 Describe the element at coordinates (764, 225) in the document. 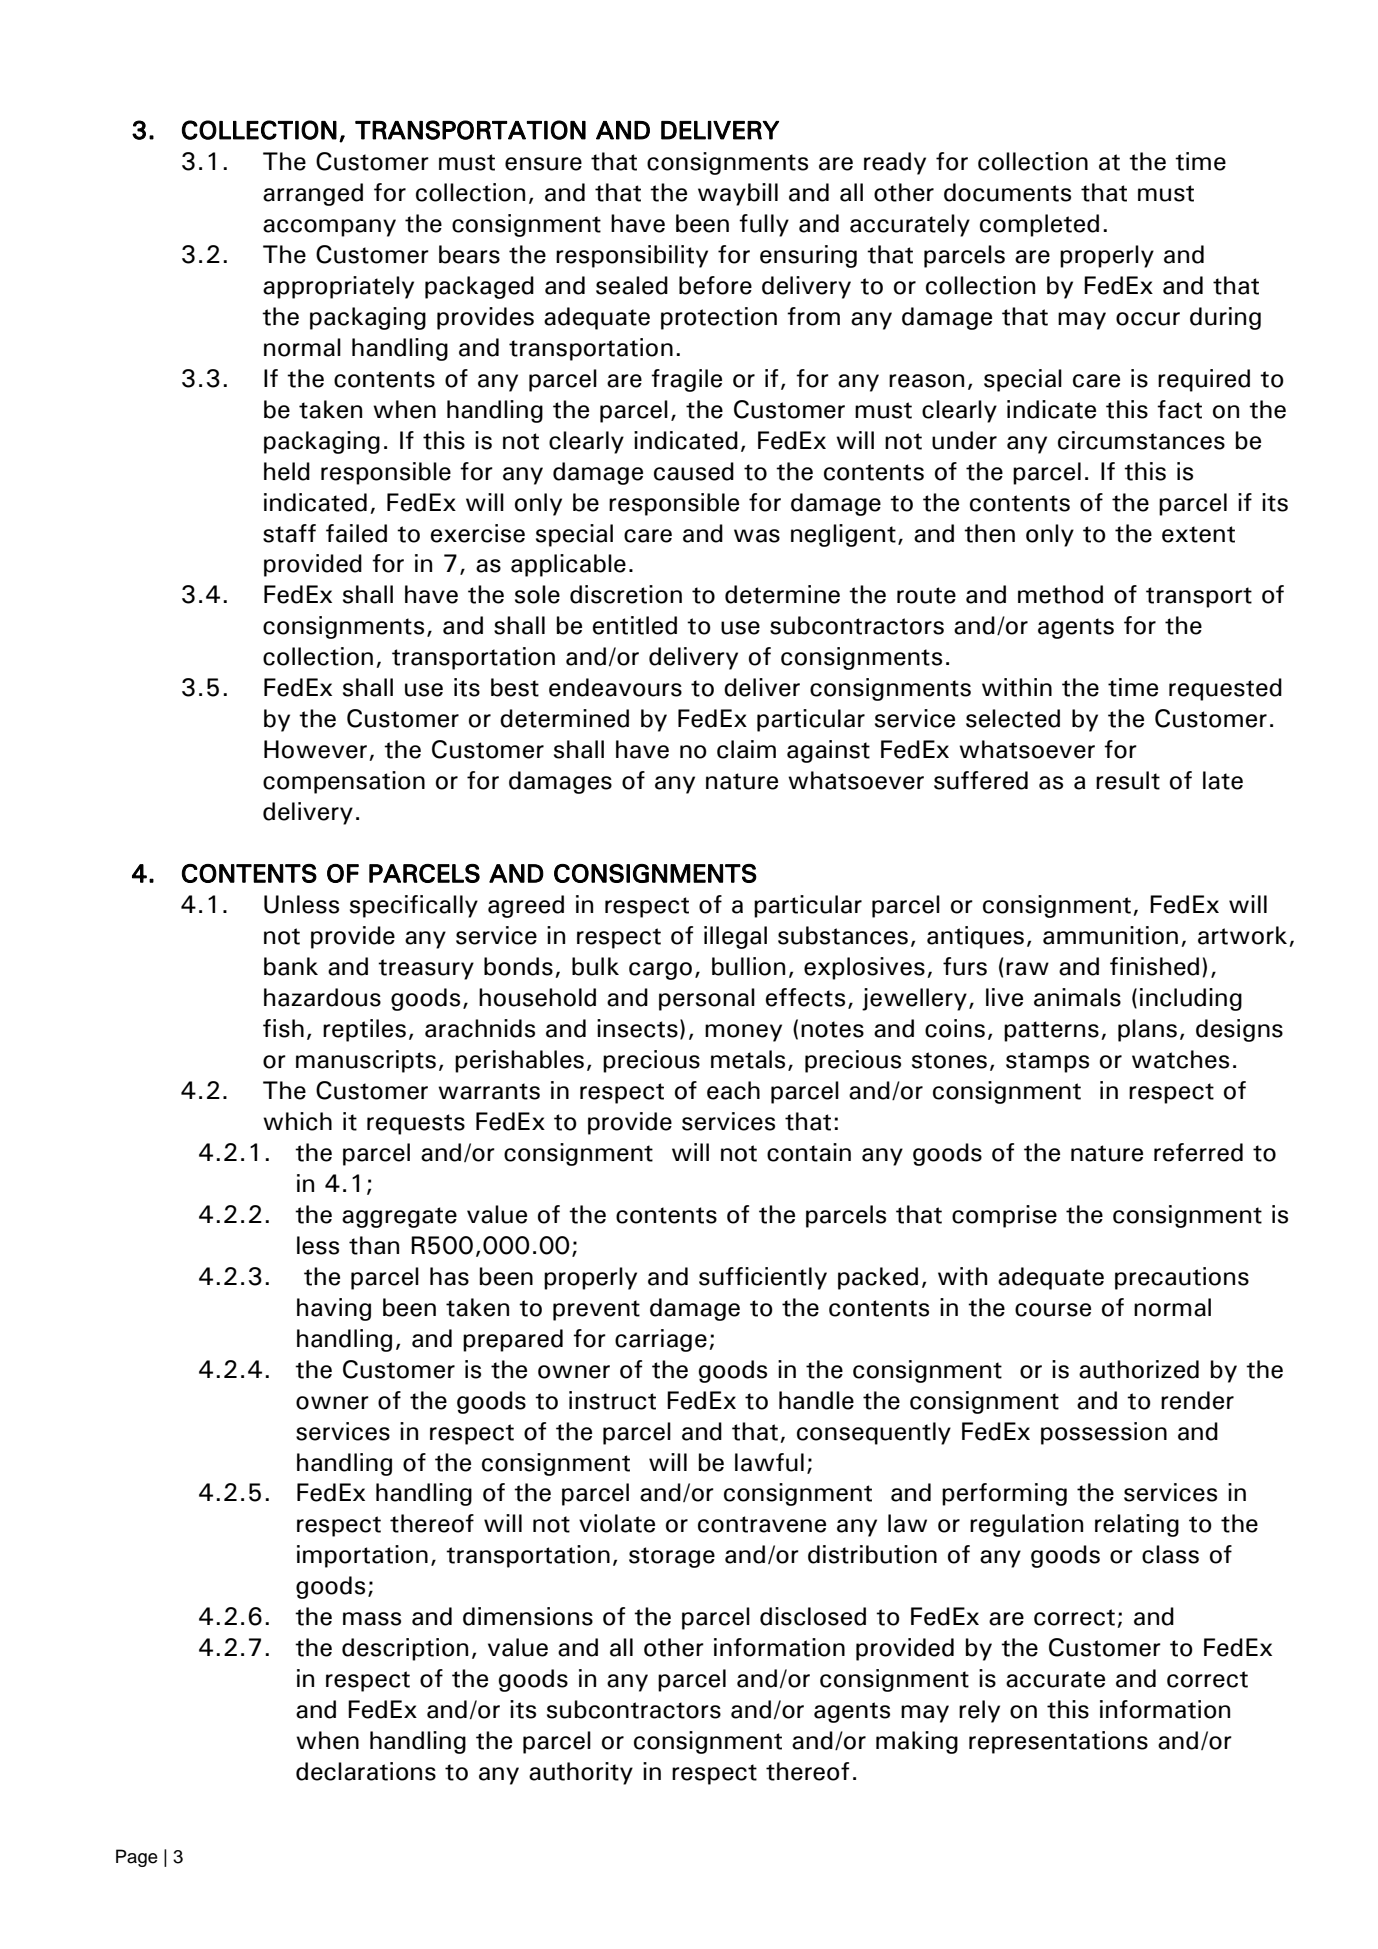

I see `fully` at that location.
